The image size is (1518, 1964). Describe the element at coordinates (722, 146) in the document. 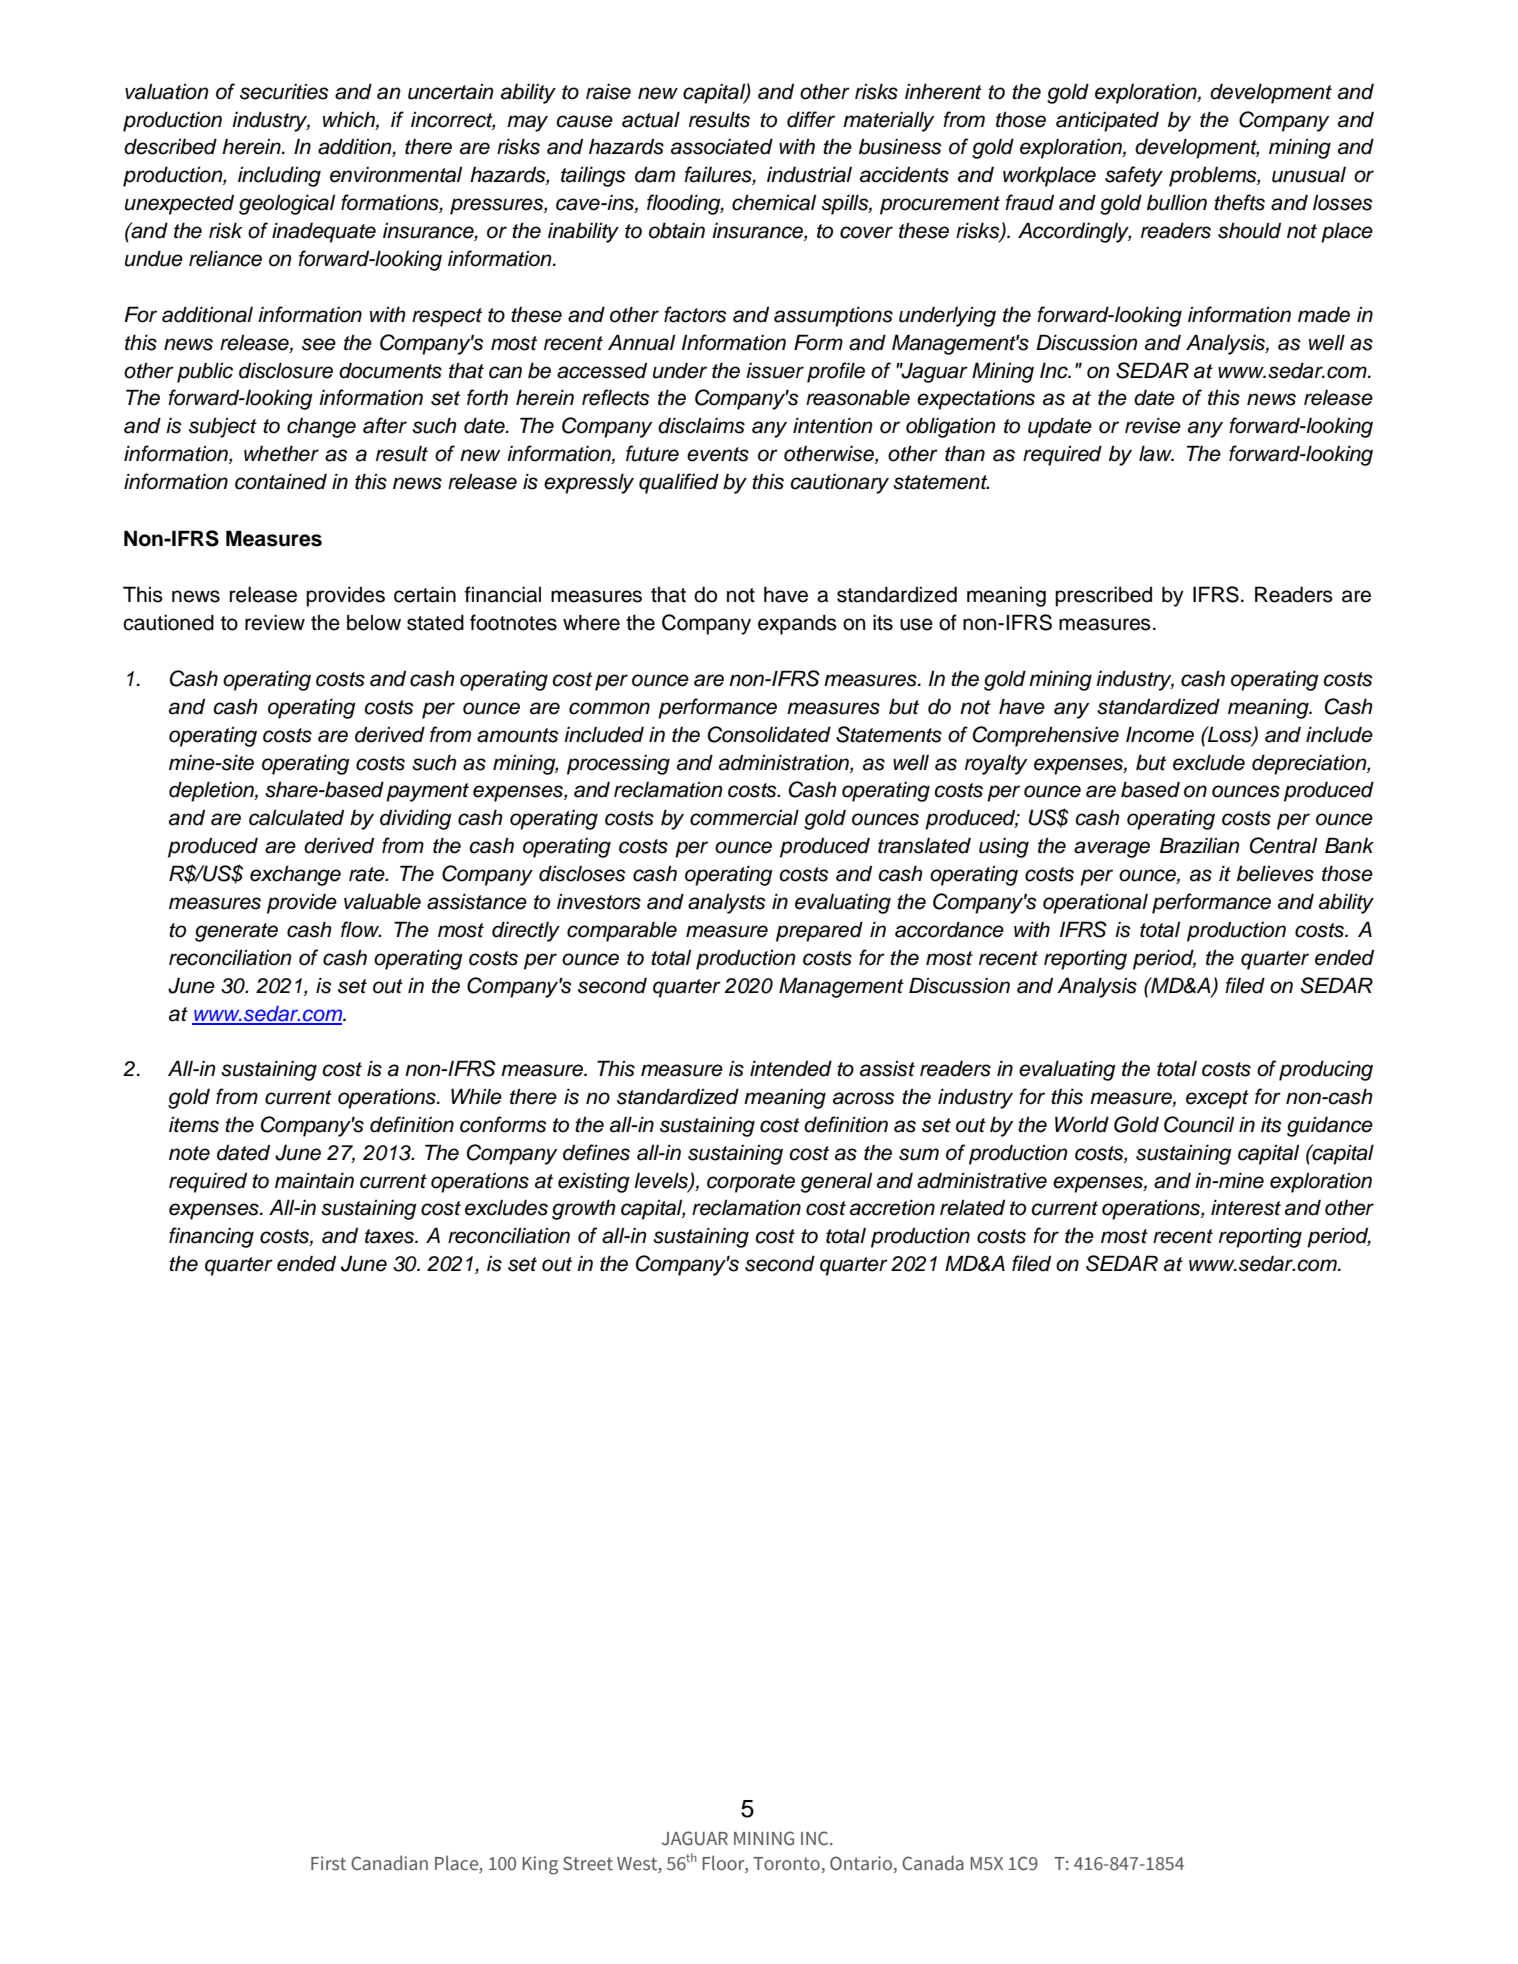

I see `associated` at that location.
